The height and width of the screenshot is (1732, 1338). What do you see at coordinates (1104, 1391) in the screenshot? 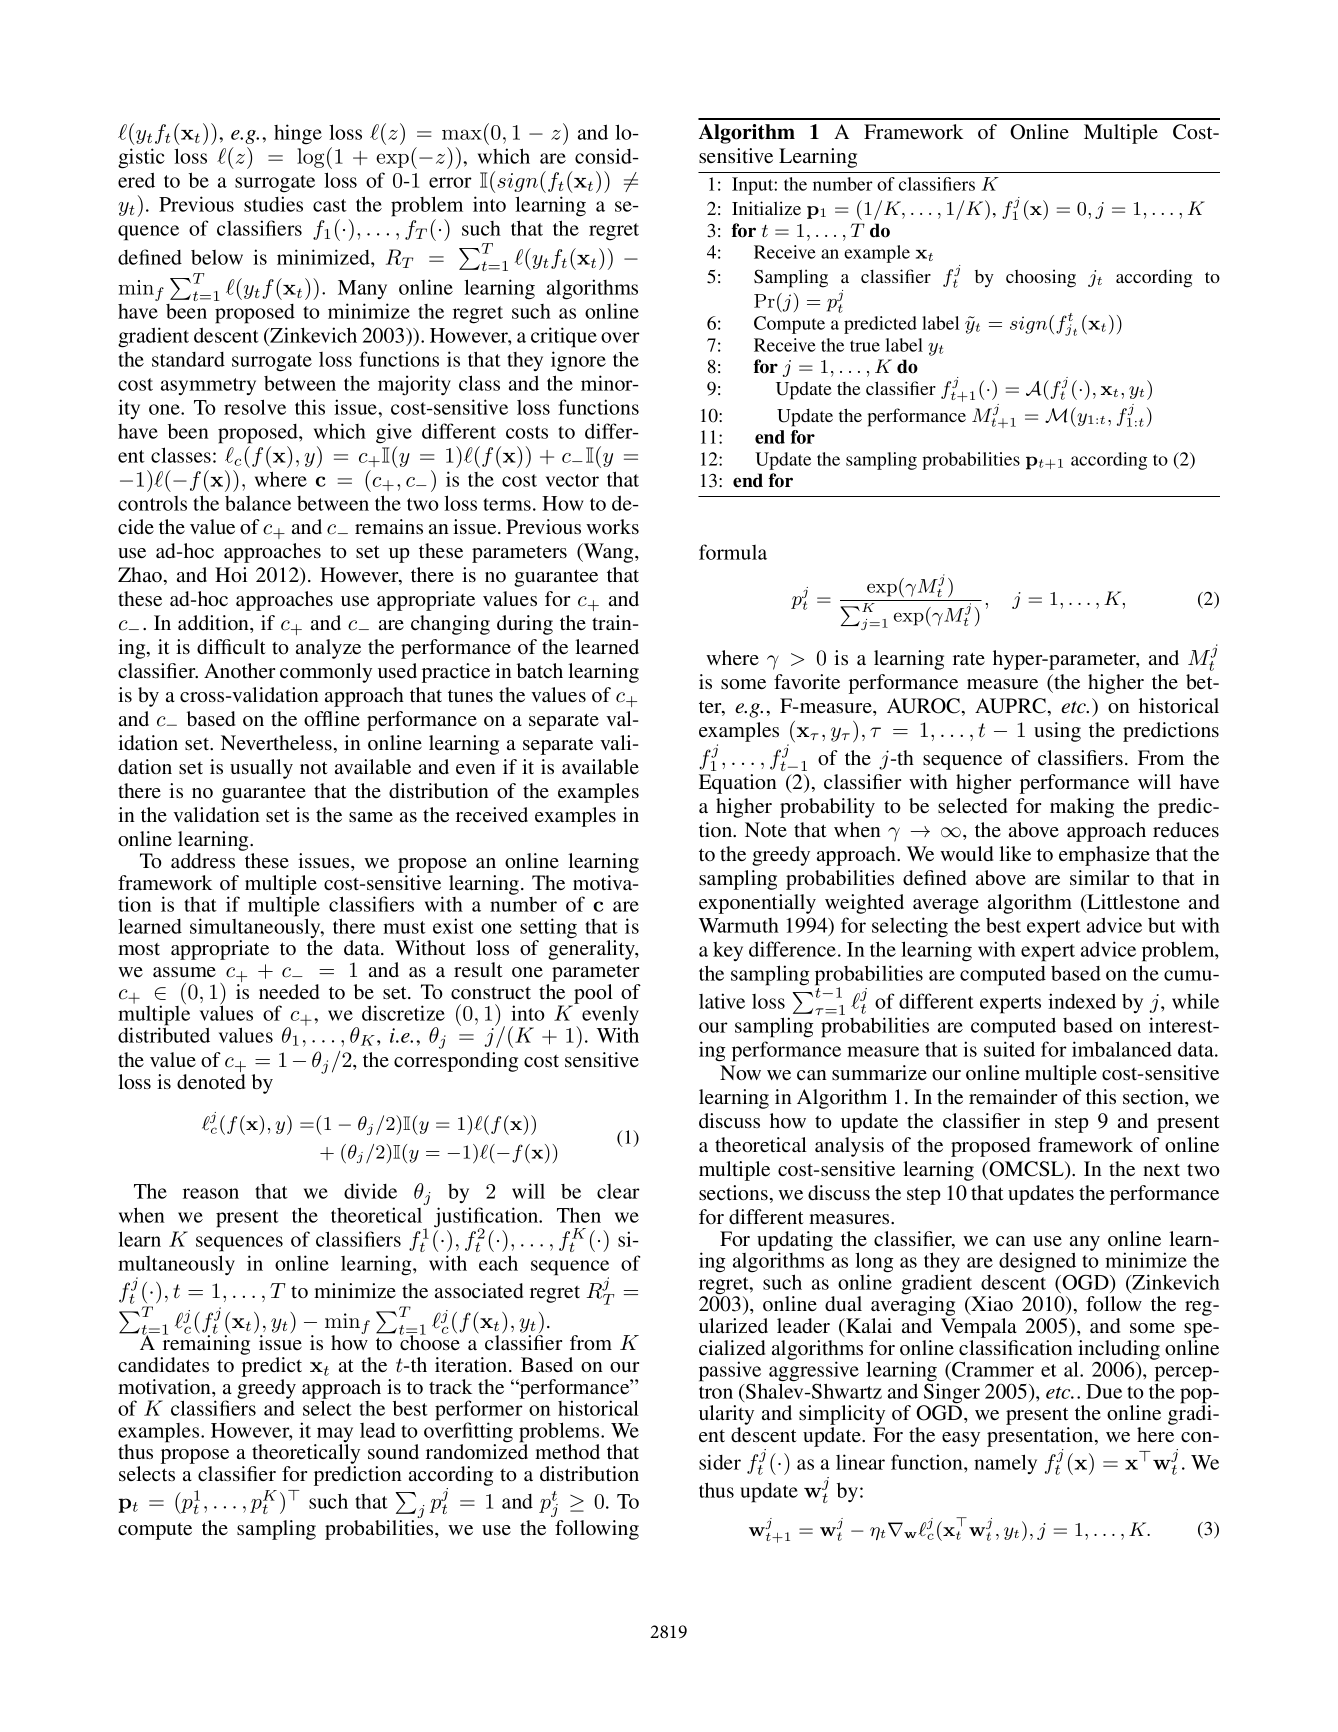
I see `Due` at bounding box center [1104, 1391].
